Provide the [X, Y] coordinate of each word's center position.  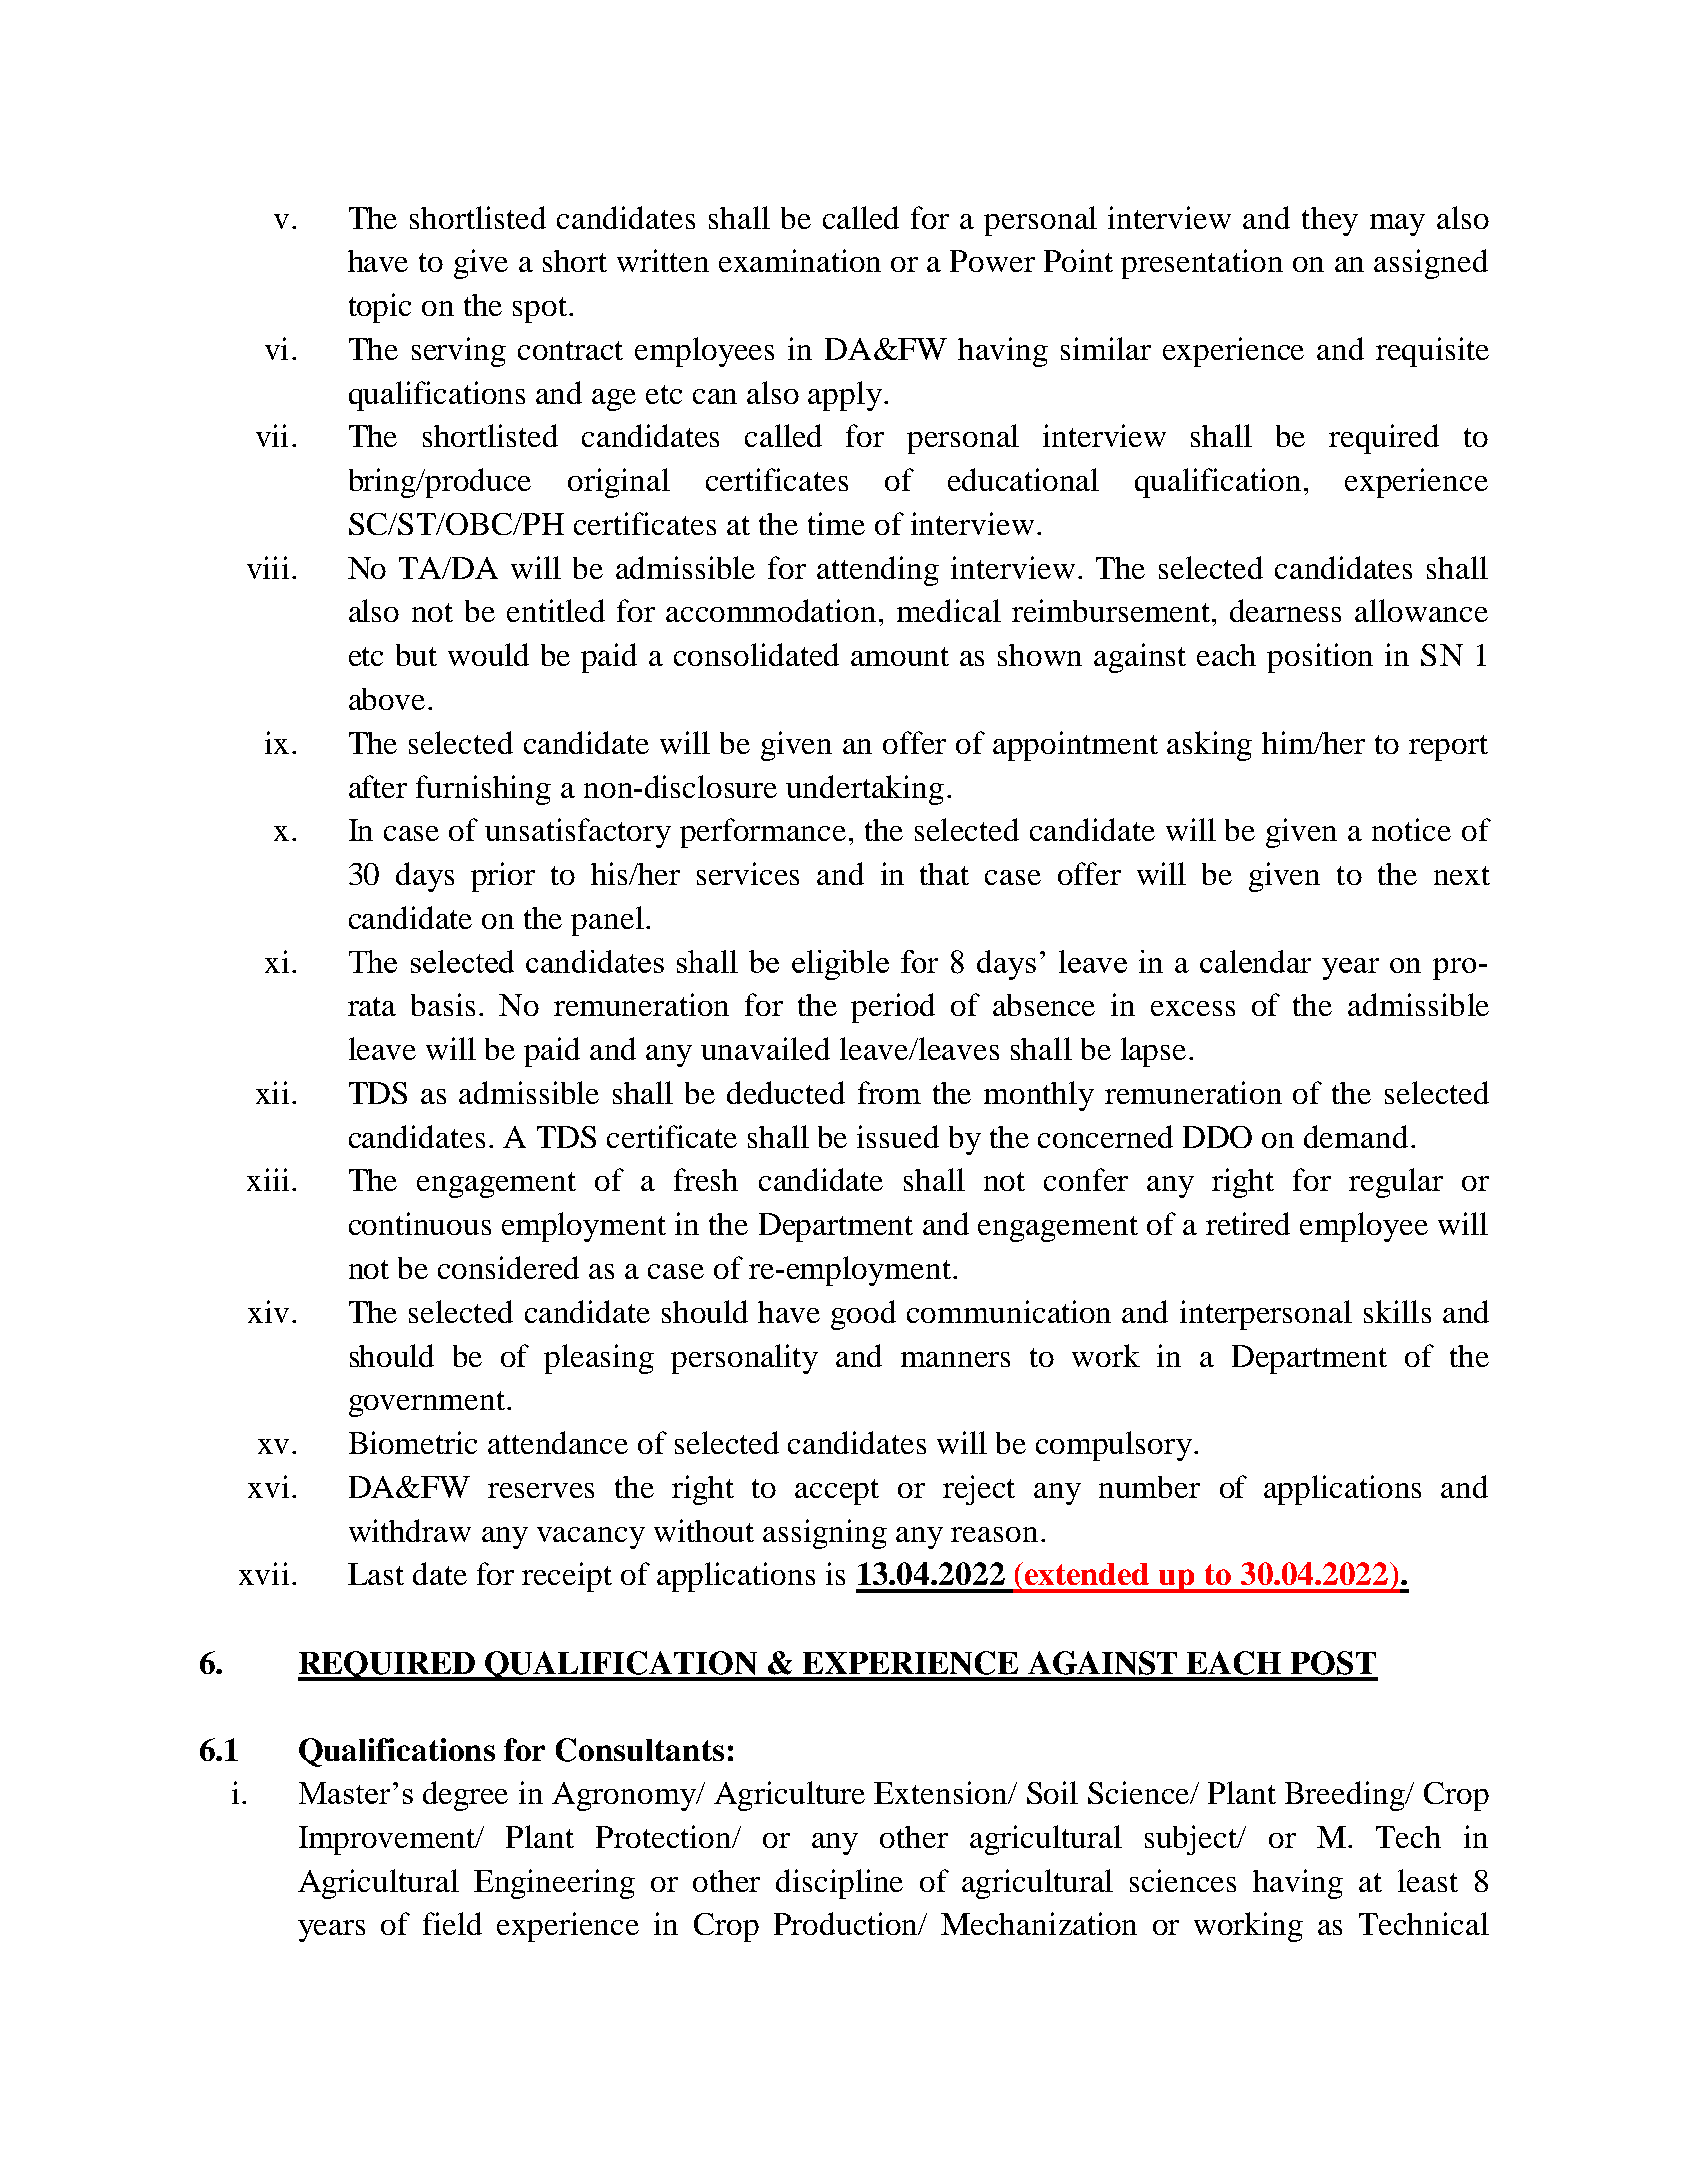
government [428, 1404]
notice [1411, 829]
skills [1397, 1311]
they [1330, 221]
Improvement [388, 1840]
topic [380, 308]
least [1428, 1880]
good [863, 1315]
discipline [839, 1884]
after [378, 786]
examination [800, 260]
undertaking [865, 790]
